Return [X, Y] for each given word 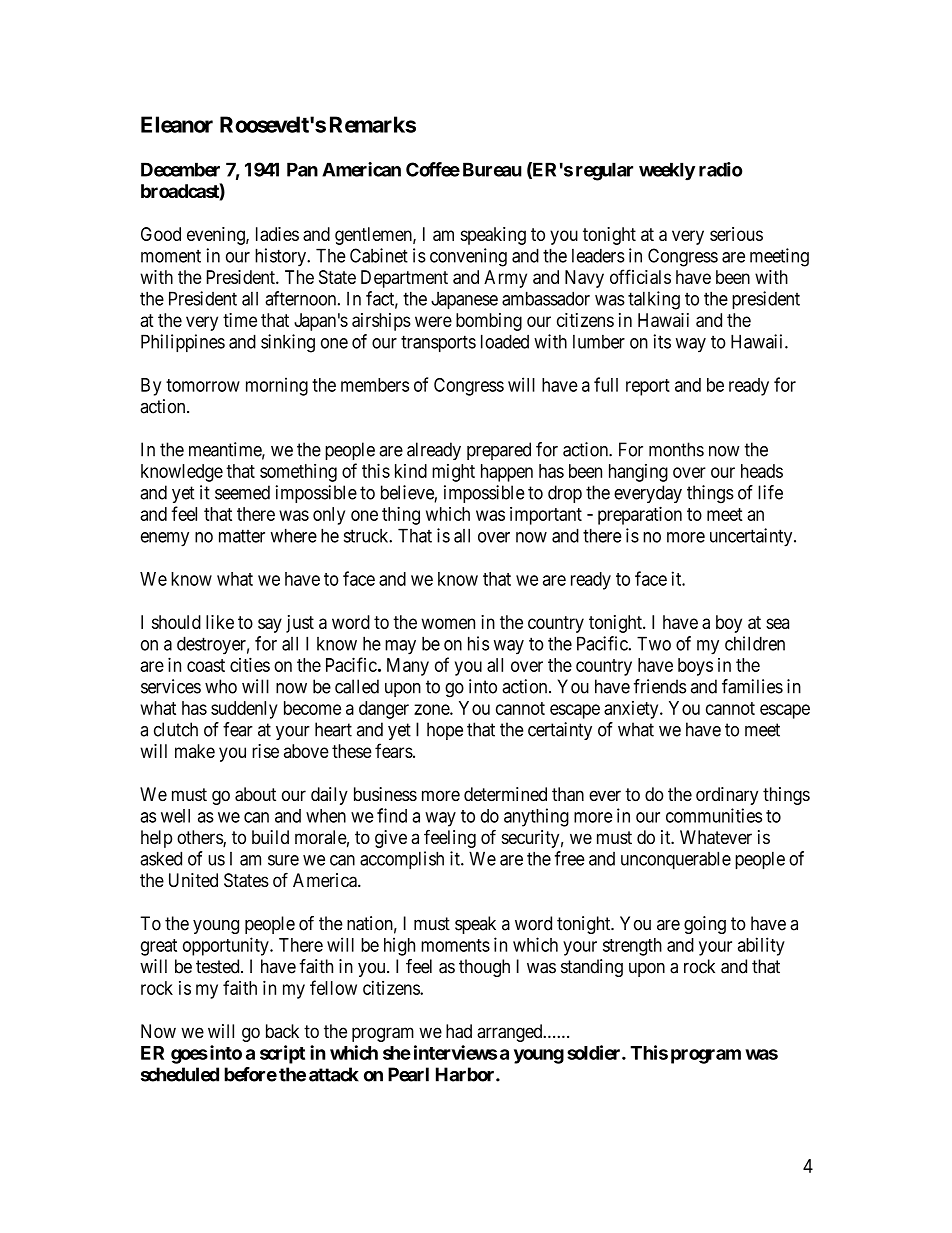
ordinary [727, 796]
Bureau [492, 169]
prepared [499, 451]
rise [265, 751]
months [676, 449]
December [180, 169]
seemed [242, 492]
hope [445, 731]
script [282, 1054]
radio [720, 169]
